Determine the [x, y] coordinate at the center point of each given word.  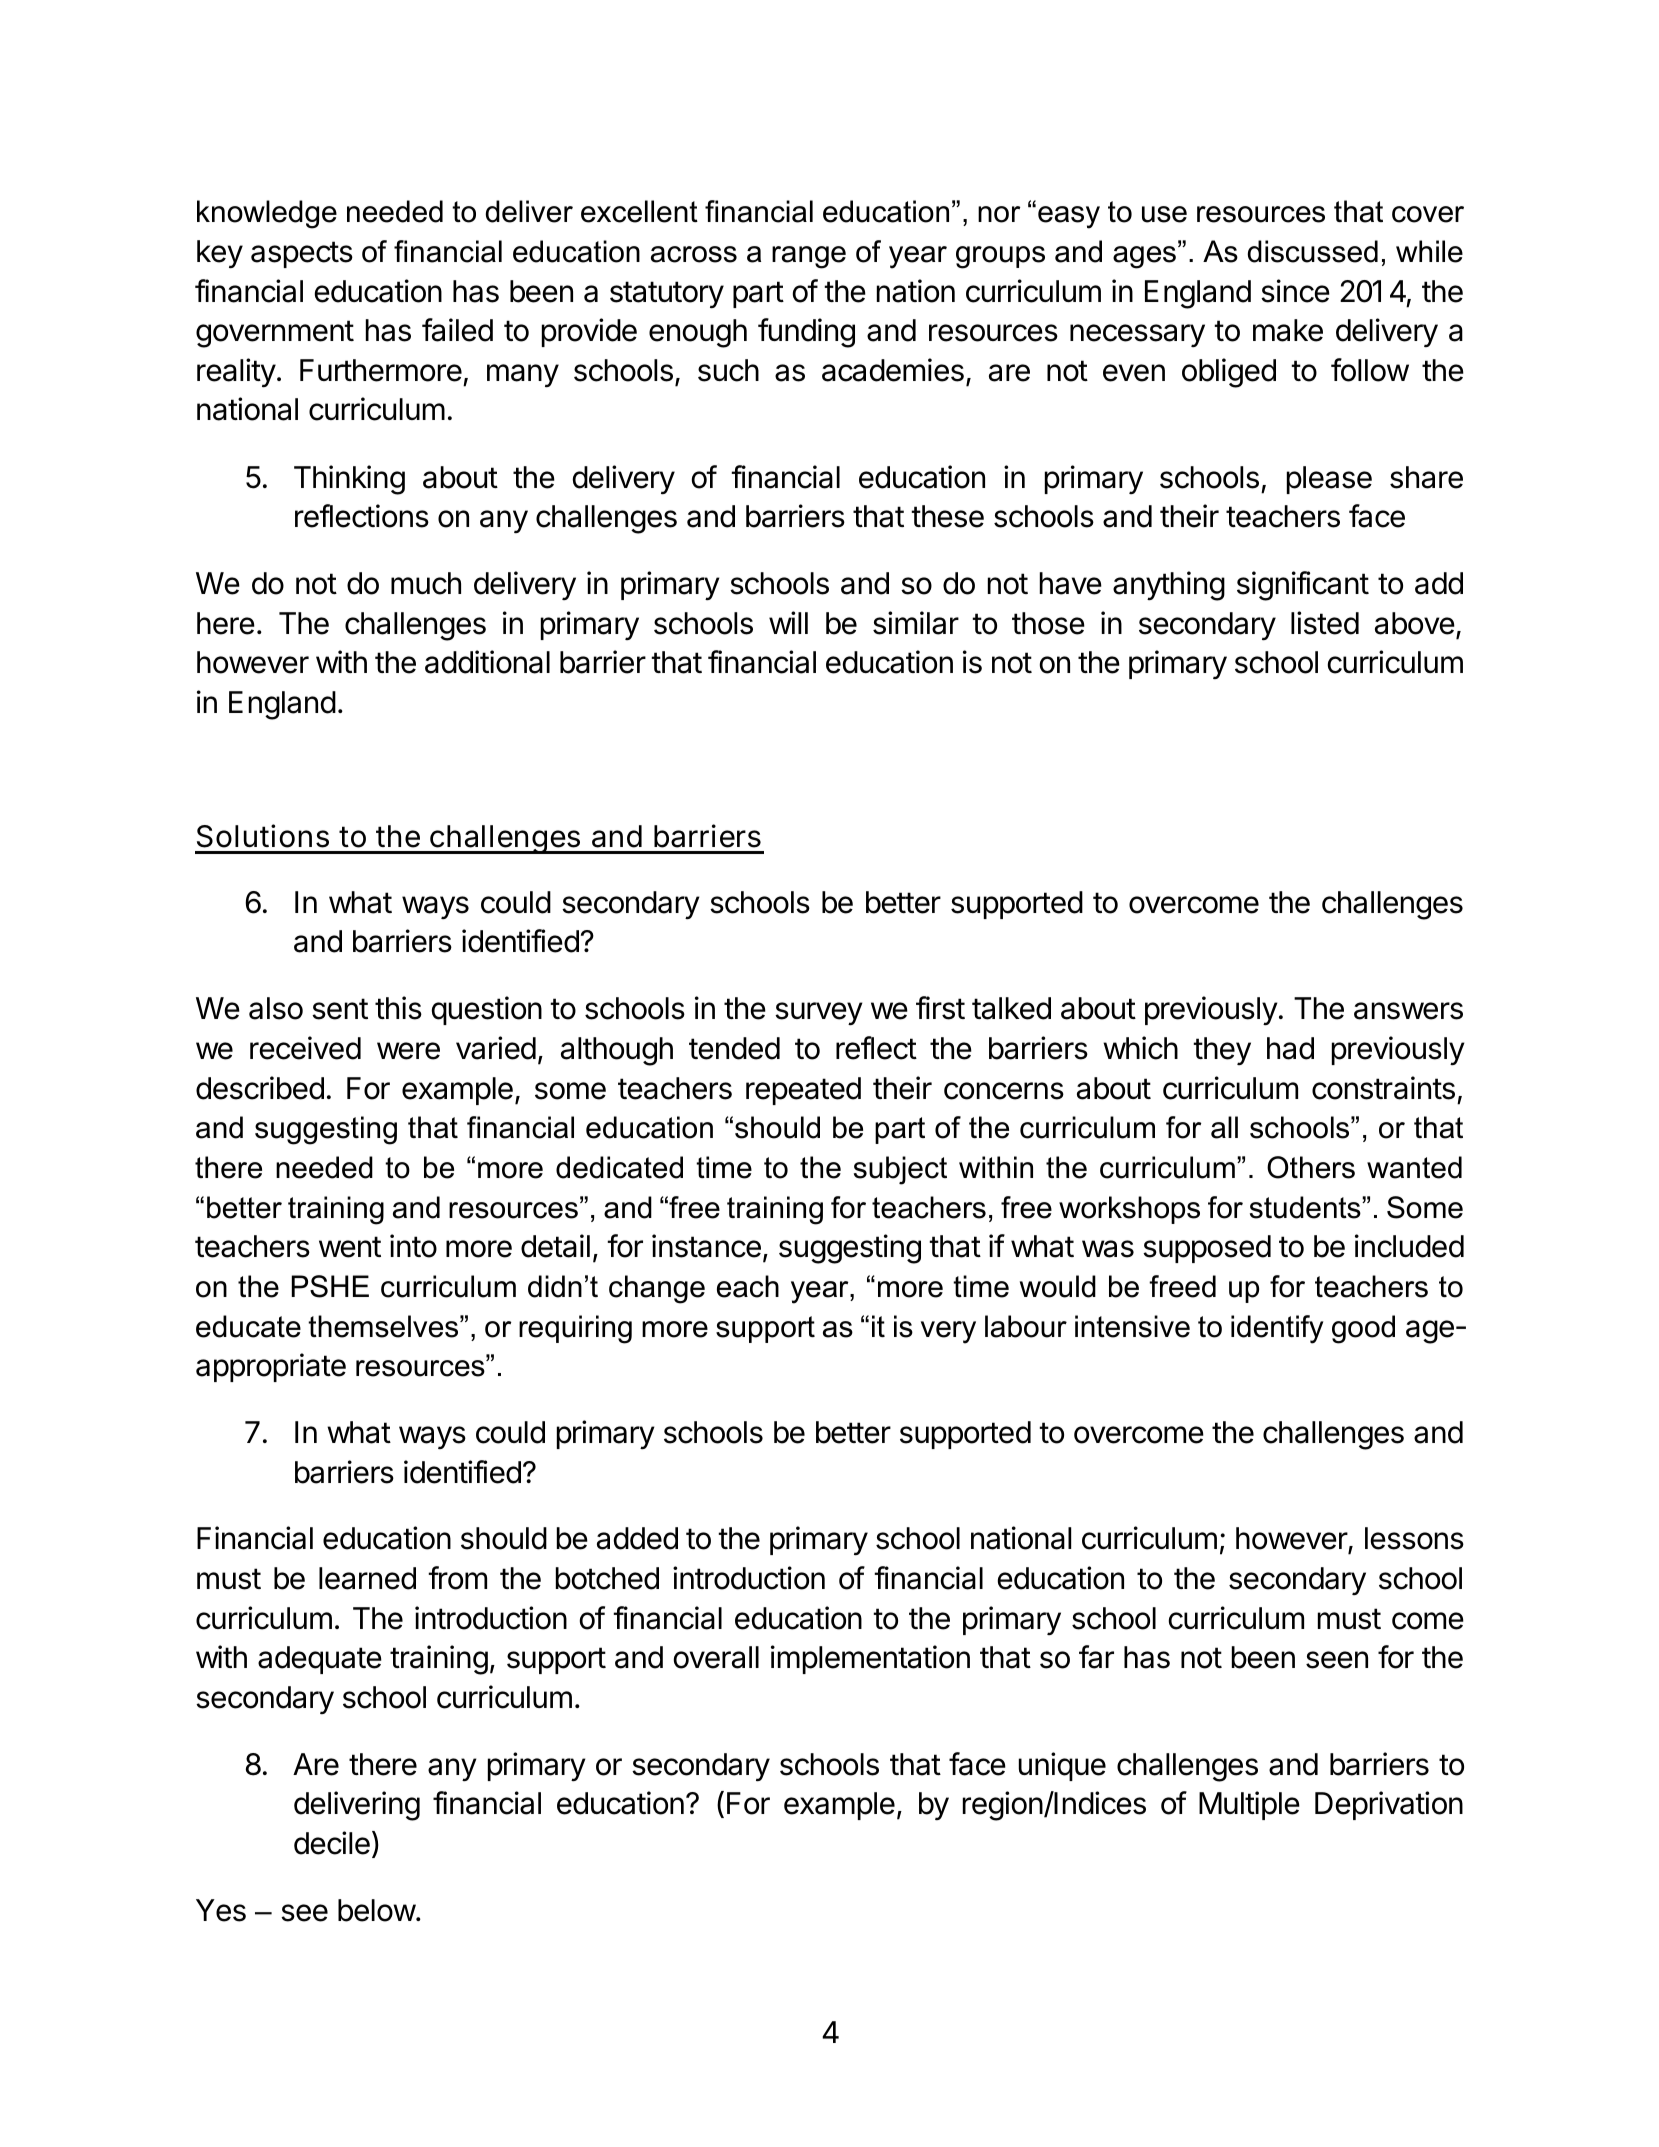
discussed [1312, 251]
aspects [302, 254]
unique [1062, 1766]
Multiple [1249, 1805]
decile [332, 1843]
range [809, 257]
